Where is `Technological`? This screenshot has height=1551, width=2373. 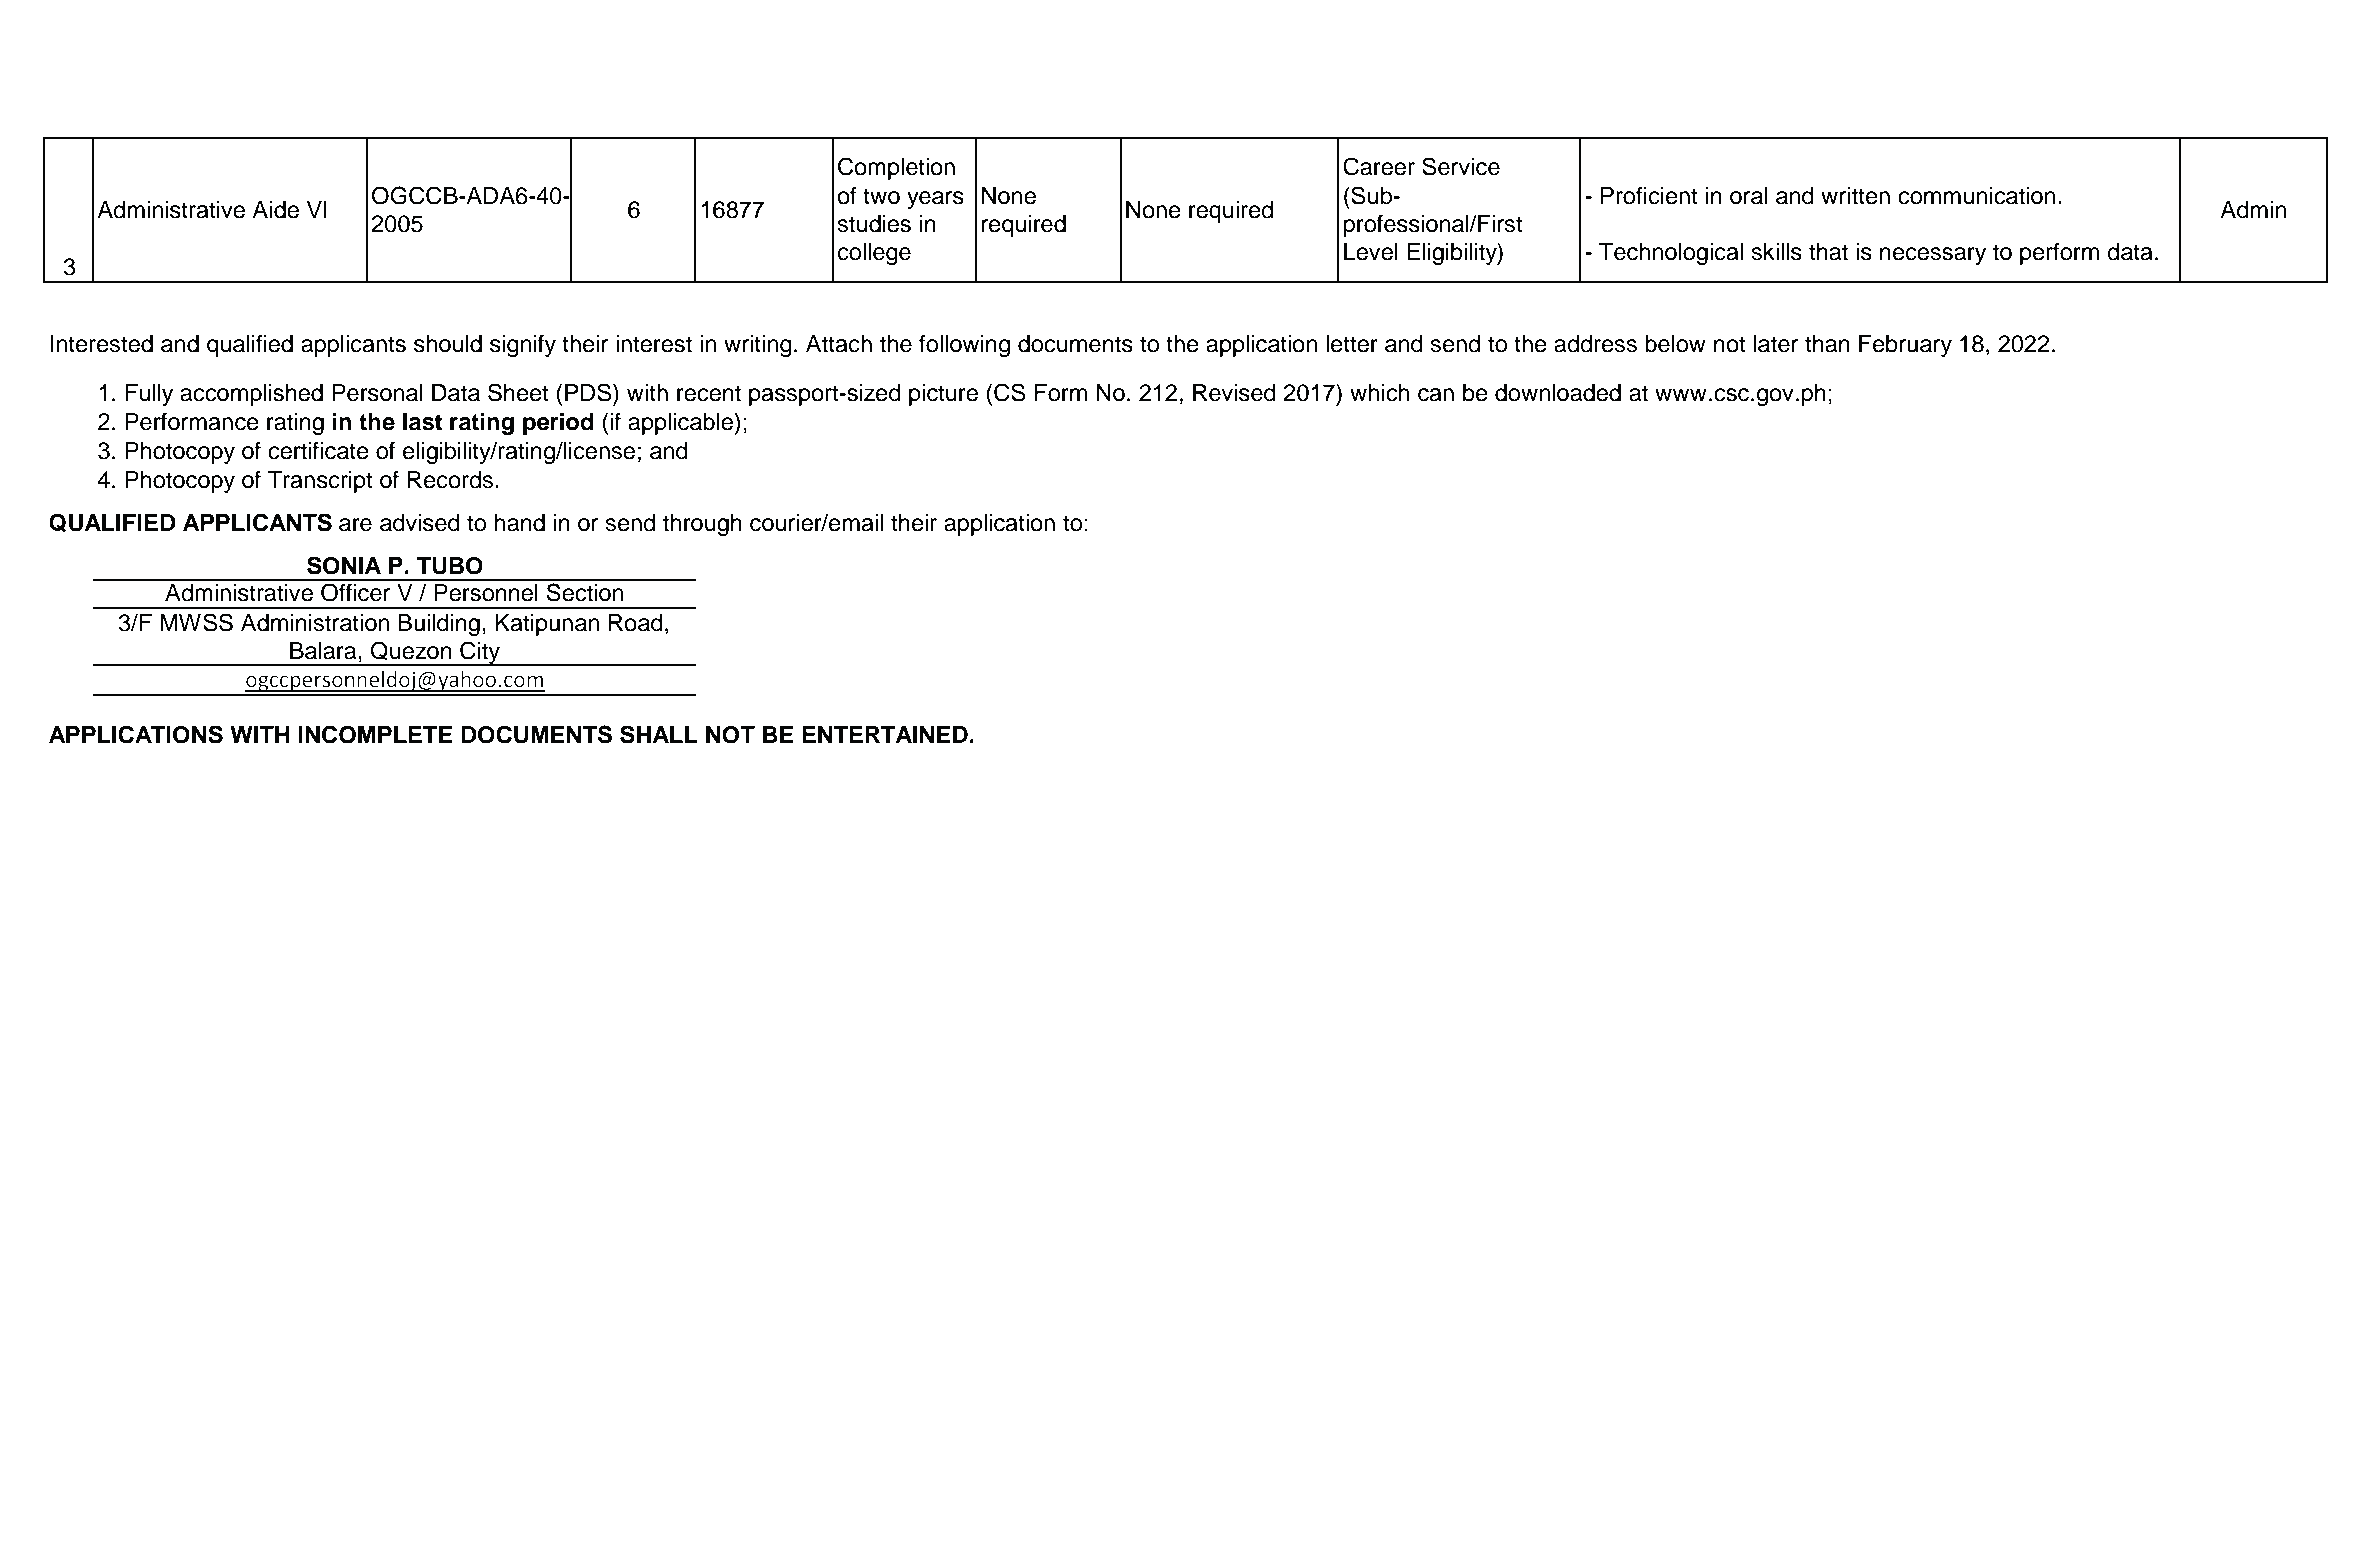
Technological is located at coordinates (1671, 254).
